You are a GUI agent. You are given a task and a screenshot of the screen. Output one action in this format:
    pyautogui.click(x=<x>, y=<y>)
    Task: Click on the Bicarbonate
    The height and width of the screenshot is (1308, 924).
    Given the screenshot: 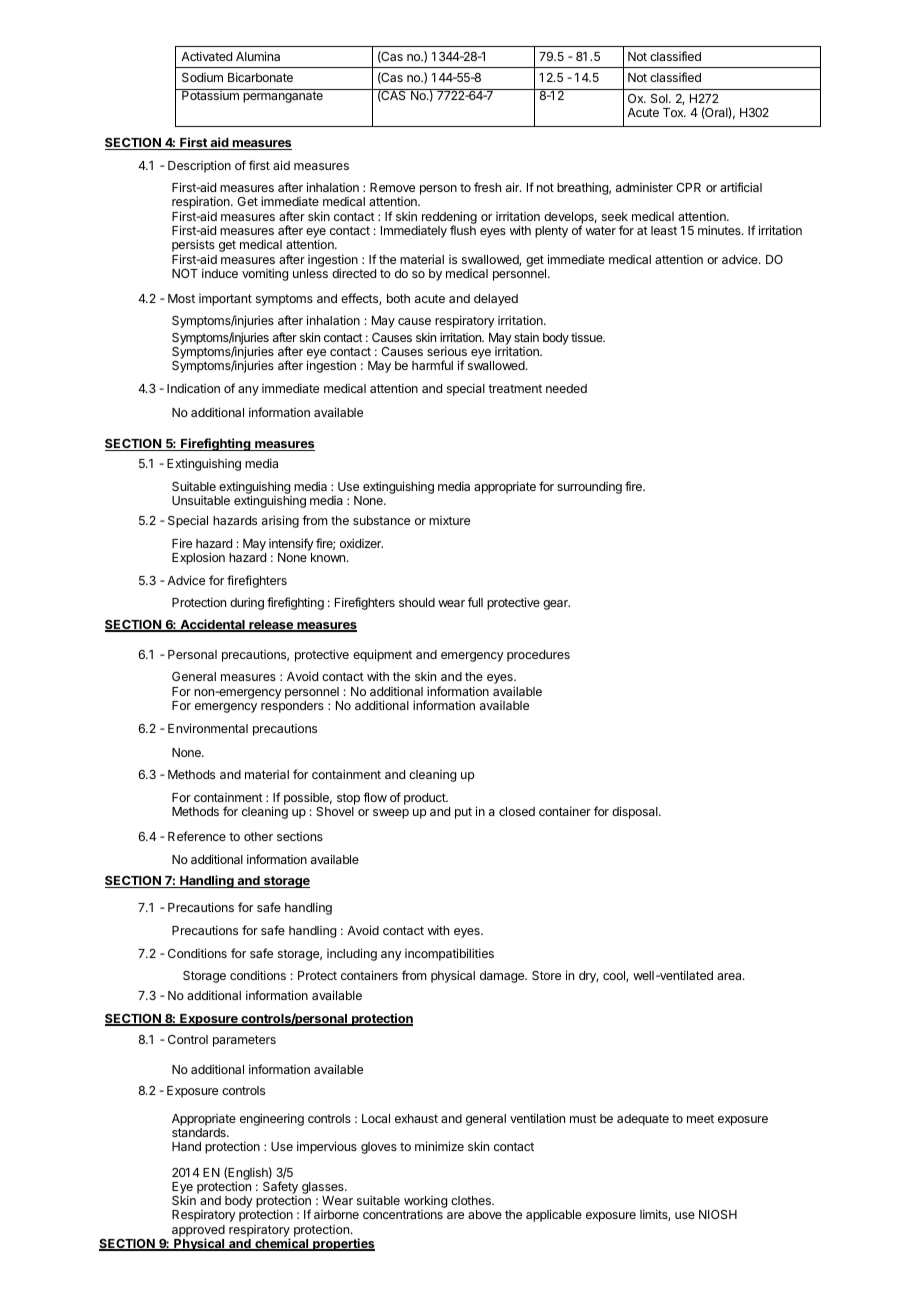 What is the action you would take?
    pyautogui.click(x=260, y=77)
